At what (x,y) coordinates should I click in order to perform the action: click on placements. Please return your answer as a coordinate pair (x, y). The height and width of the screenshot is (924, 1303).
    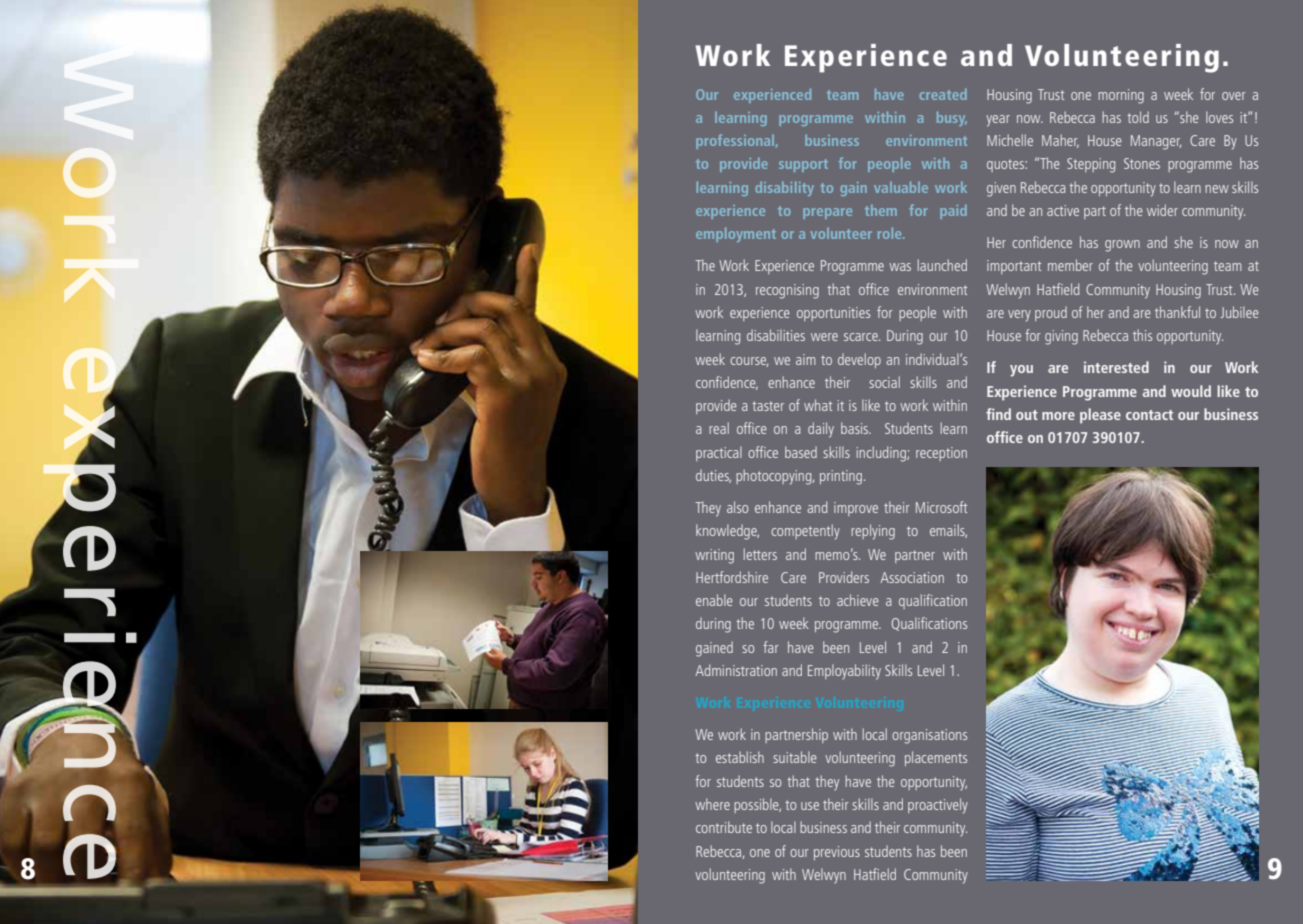
    Looking at the image, I should click on (936, 758).
